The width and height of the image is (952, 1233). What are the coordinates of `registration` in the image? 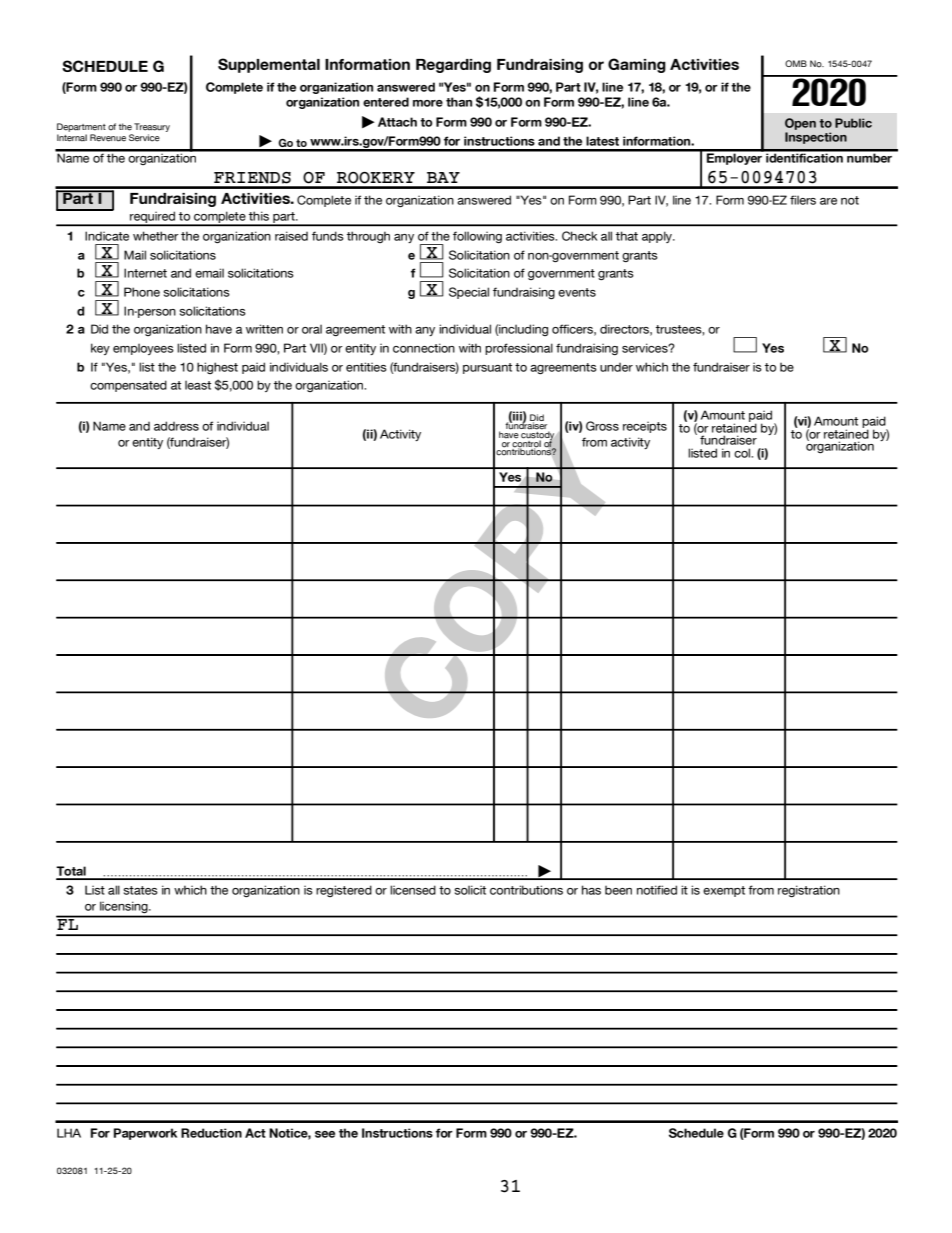 It's located at (809, 891).
